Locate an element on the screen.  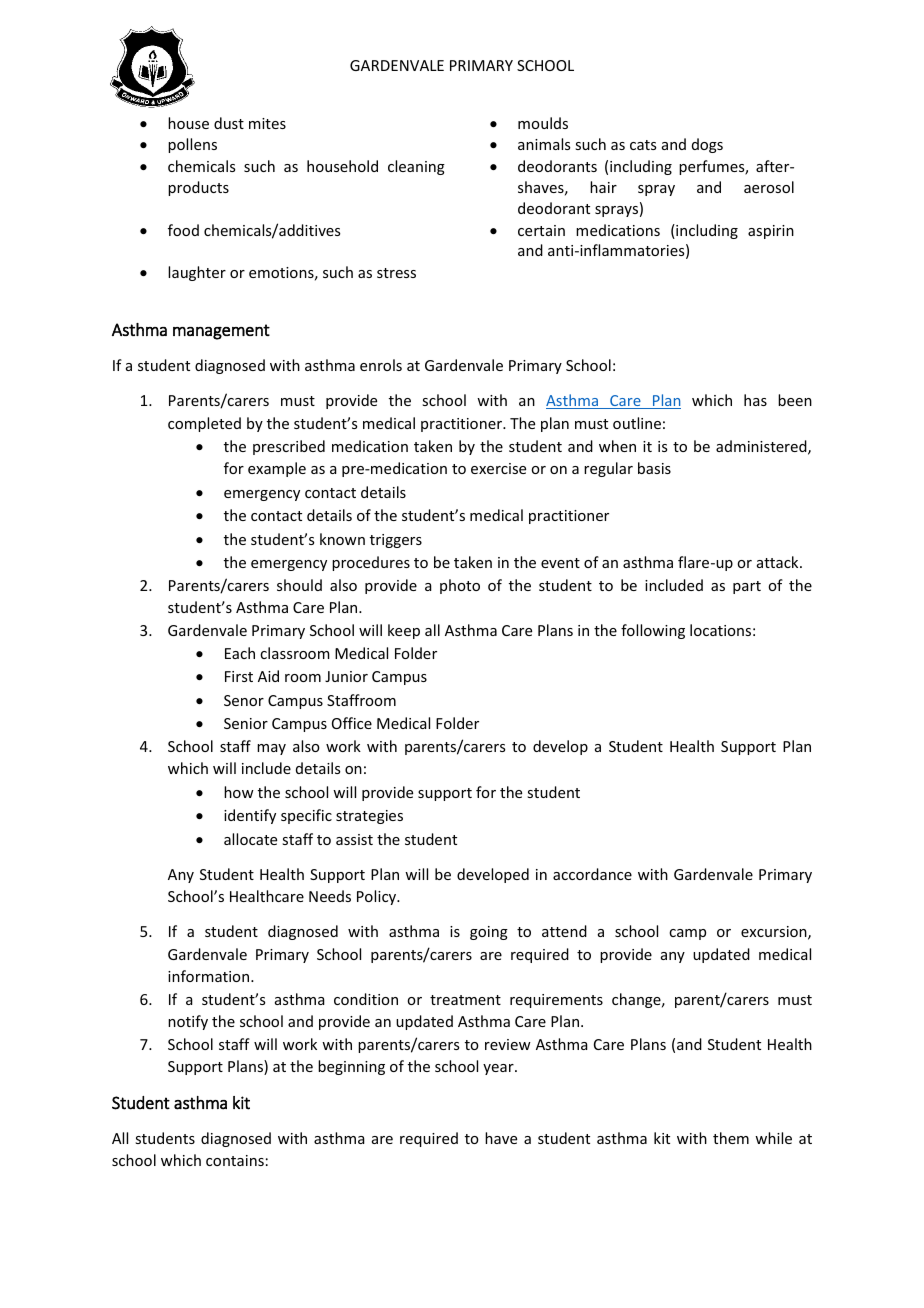
Each is located at coordinates (240, 653).
